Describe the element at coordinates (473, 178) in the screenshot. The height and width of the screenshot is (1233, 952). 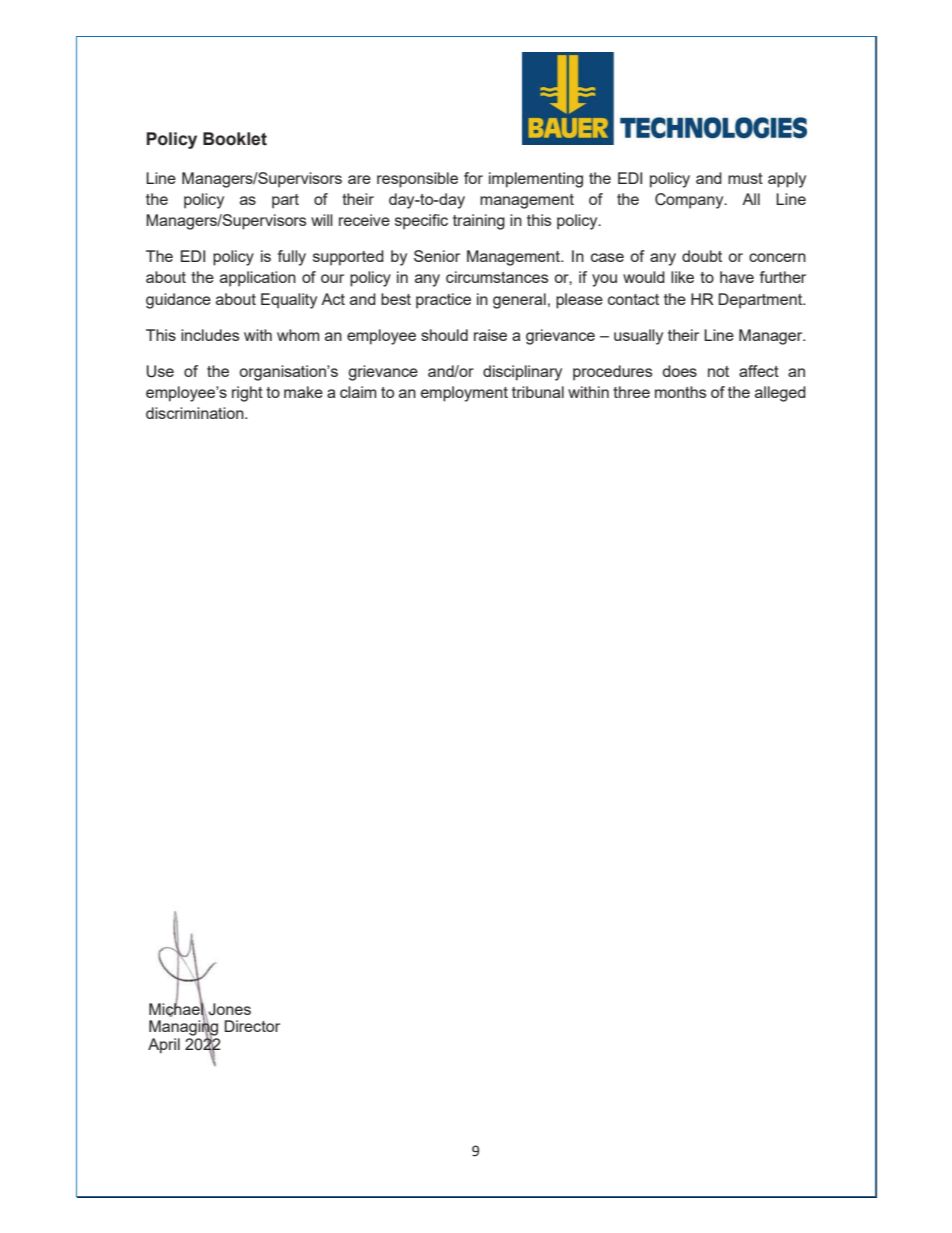
I see `for` at that location.
